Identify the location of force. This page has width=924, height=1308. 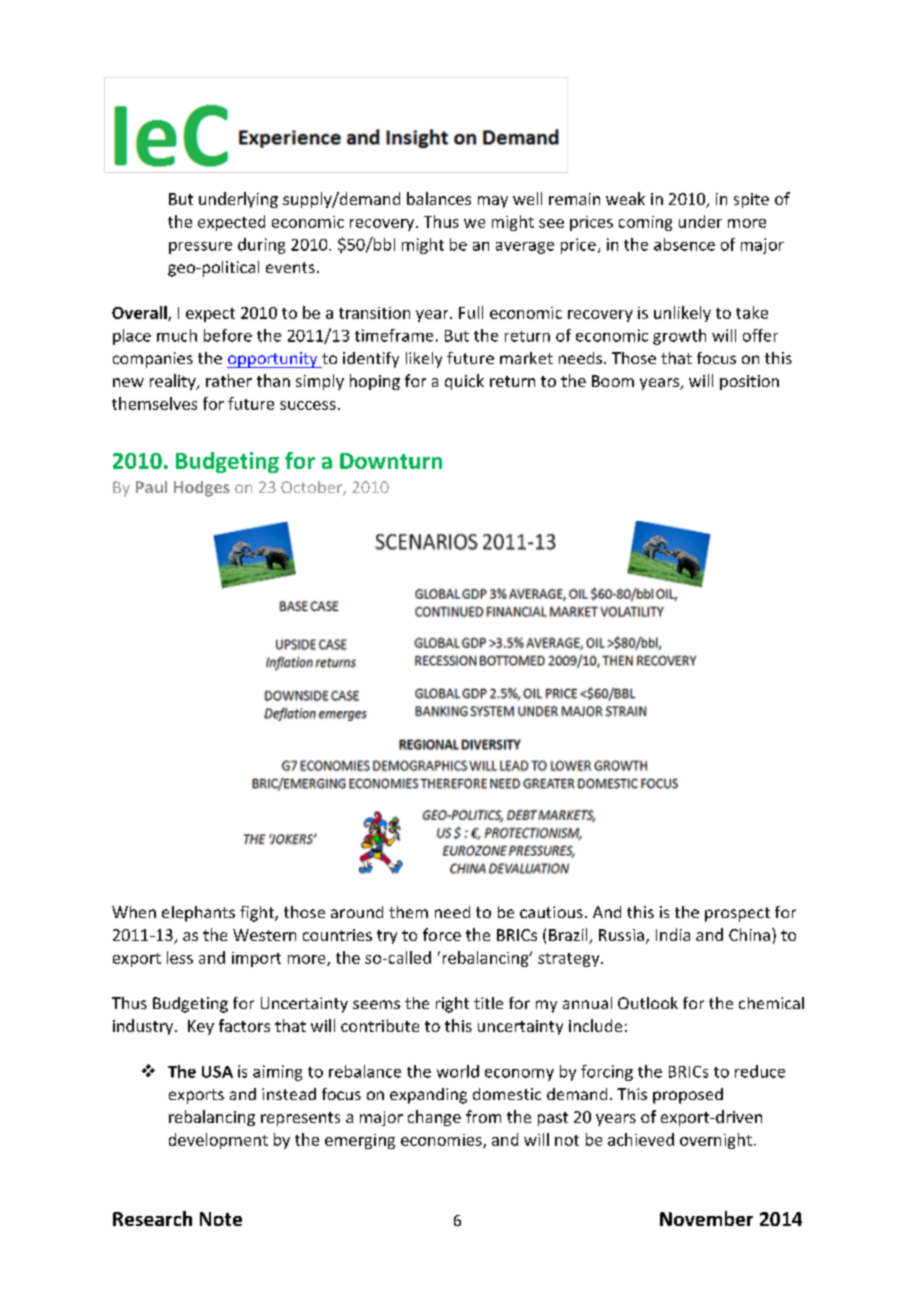
(442, 934).
